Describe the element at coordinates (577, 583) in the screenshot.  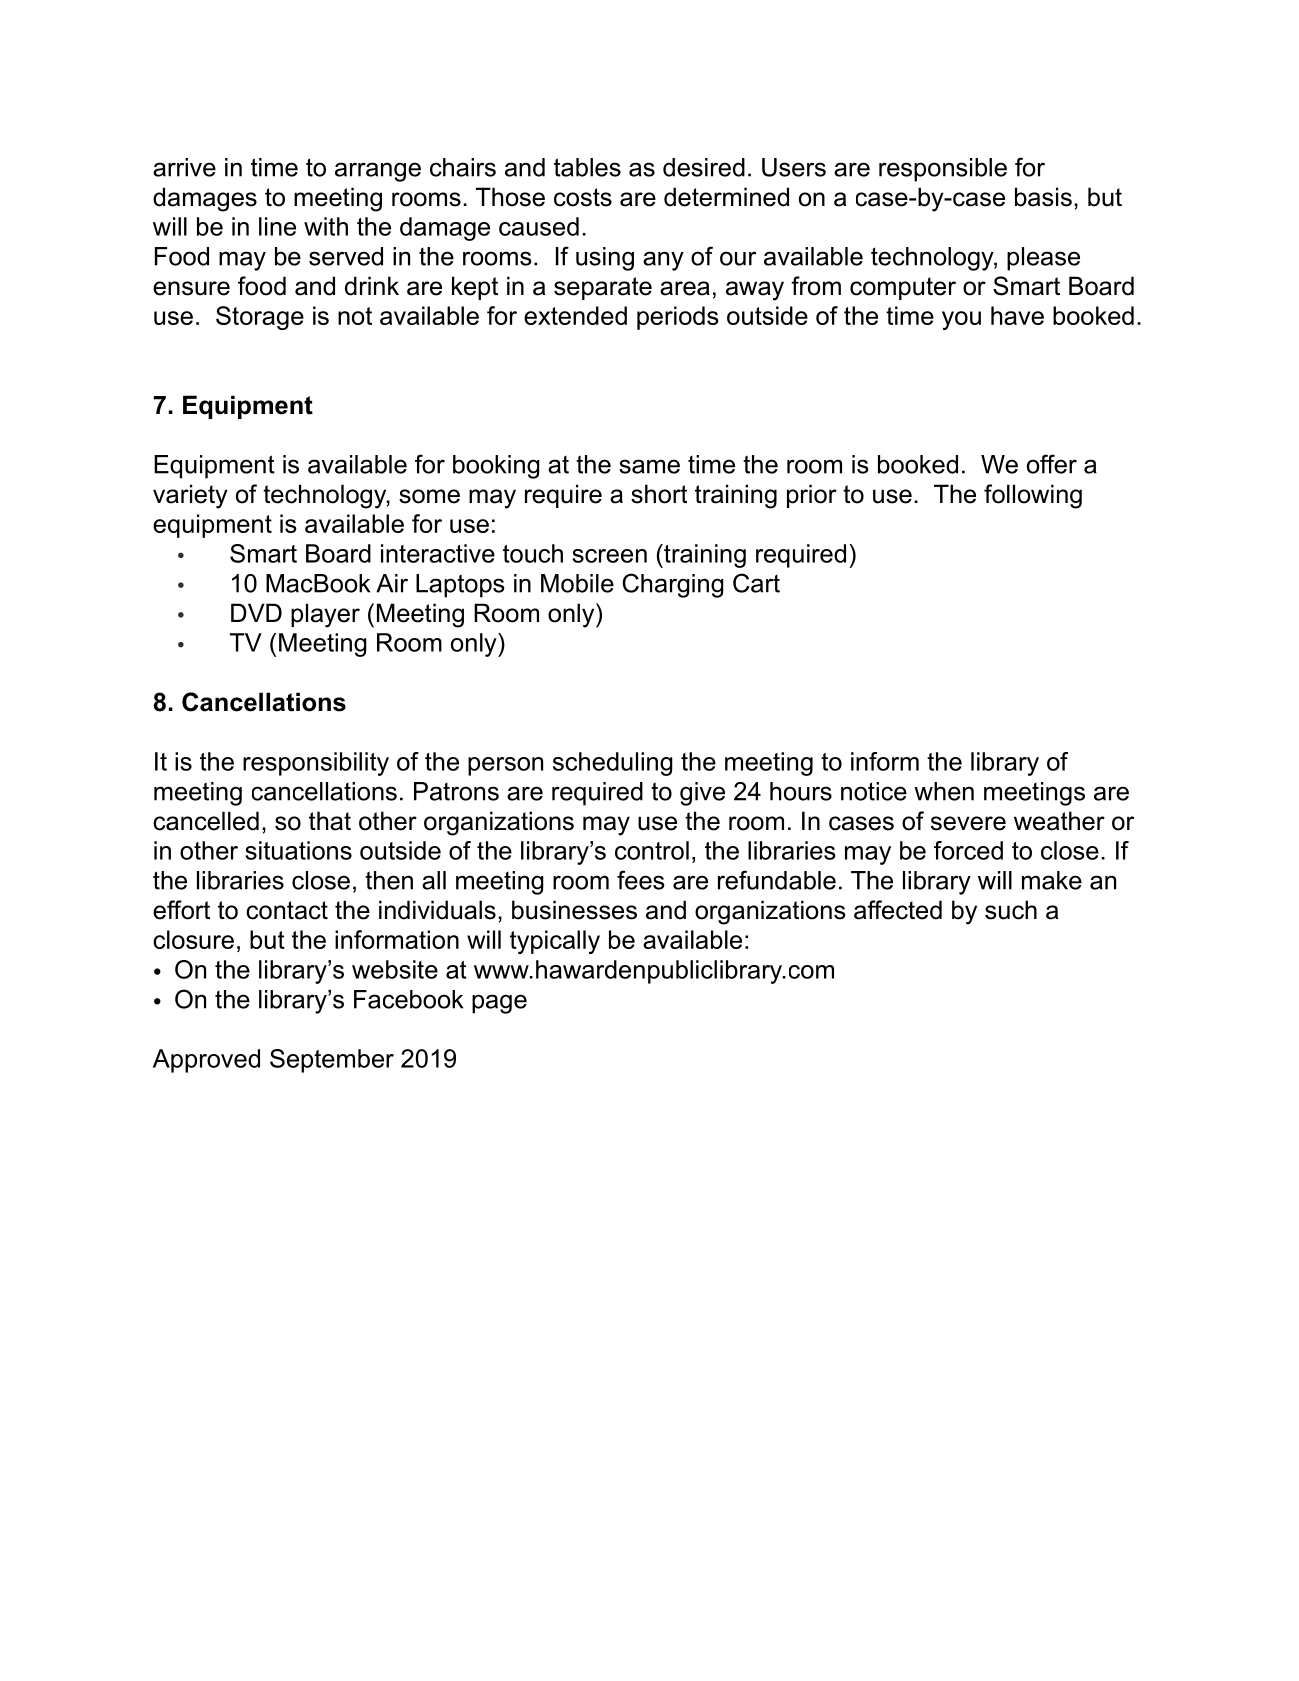
I see `Mobile` at that location.
